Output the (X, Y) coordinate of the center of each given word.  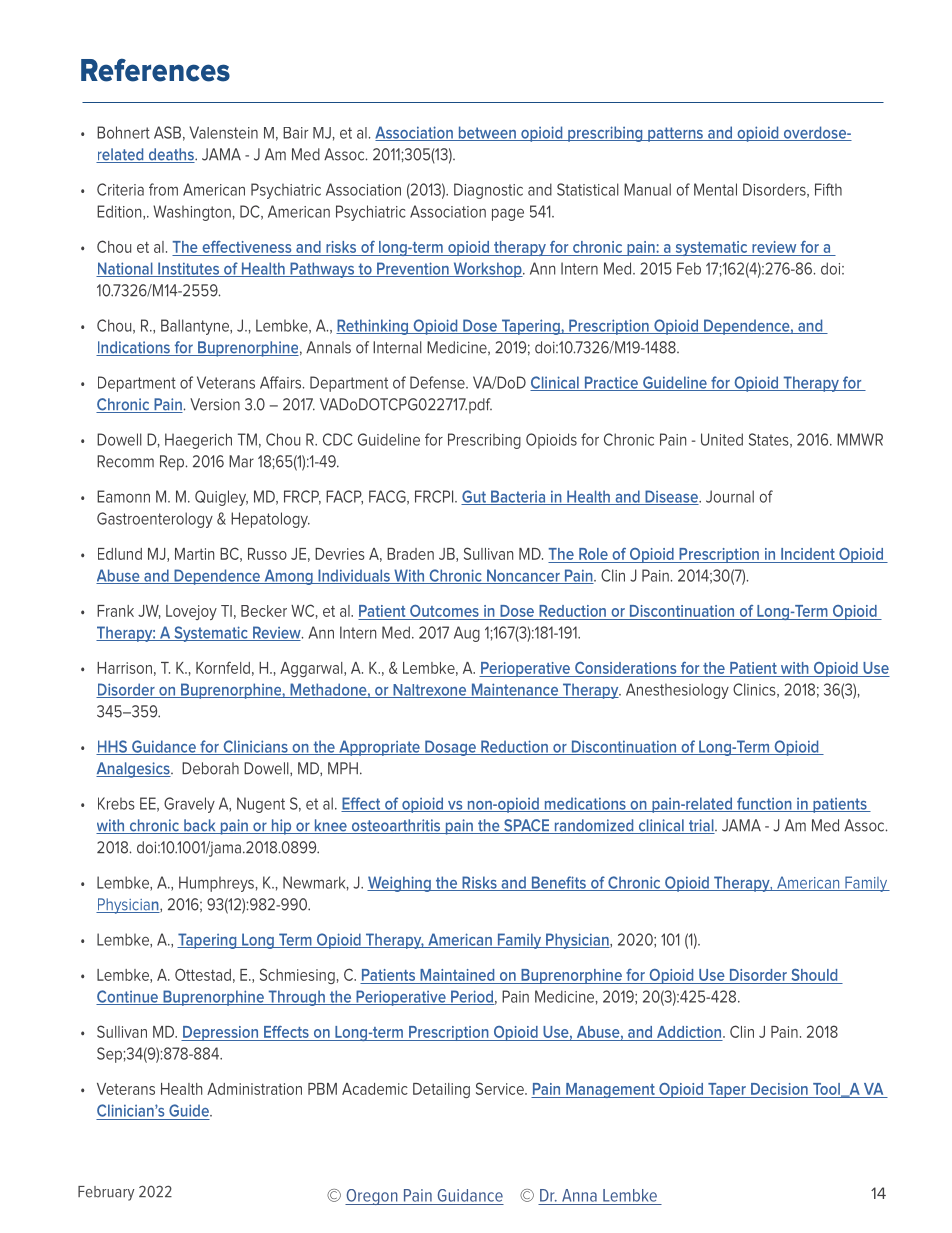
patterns (675, 134)
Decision (779, 1089)
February (106, 1193)
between (487, 133)
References (155, 70)
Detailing (441, 1090)
